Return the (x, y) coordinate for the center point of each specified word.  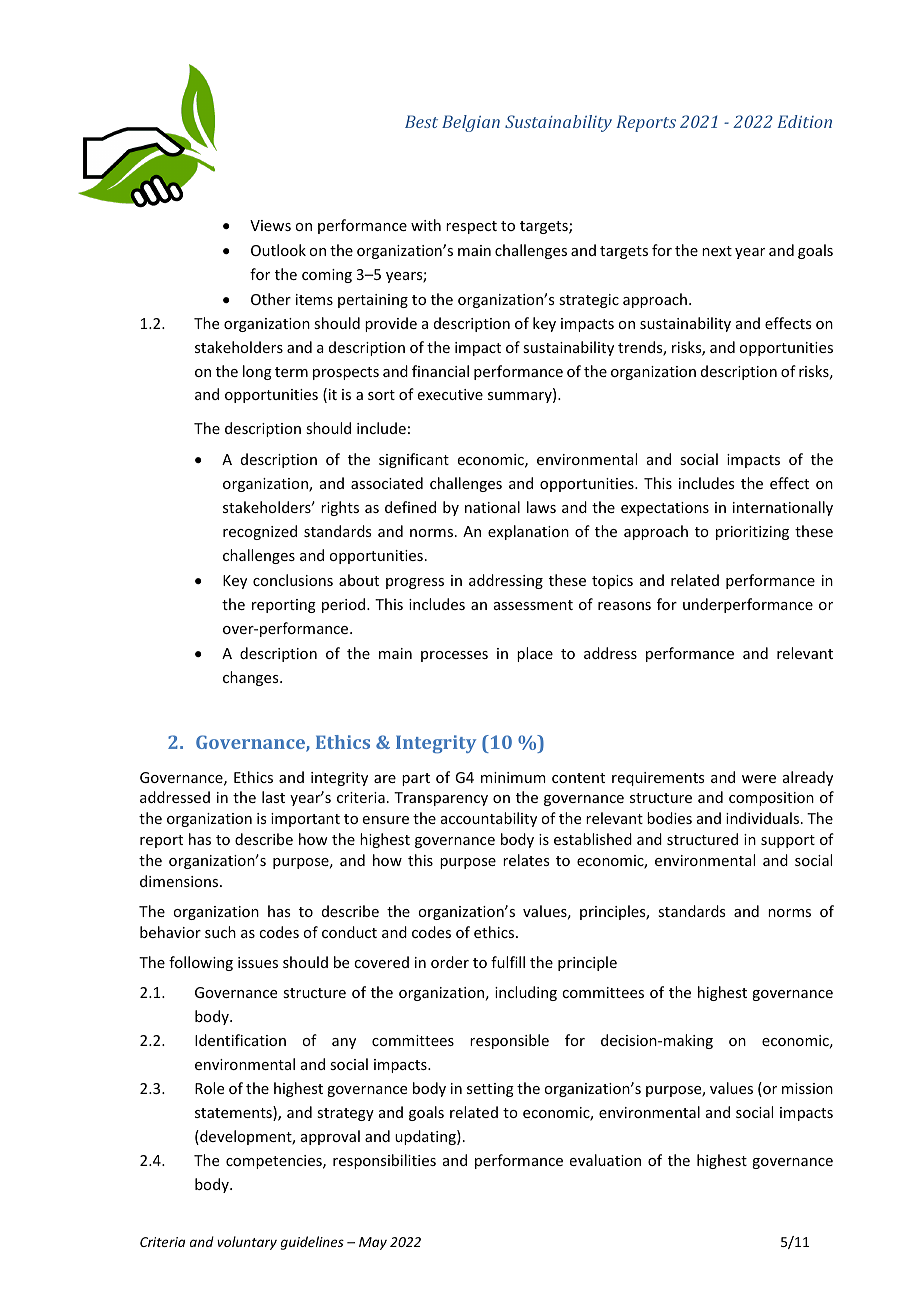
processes (454, 656)
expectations (665, 509)
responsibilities (384, 1161)
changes (252, 678)
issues (258, 962)
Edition (805, 121)
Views (270, 225)
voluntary (247, 1243)
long (257, 372)
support (788, 841)
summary (521, 397)
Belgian (471, 123)
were (759, 779)
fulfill (508, 962)
